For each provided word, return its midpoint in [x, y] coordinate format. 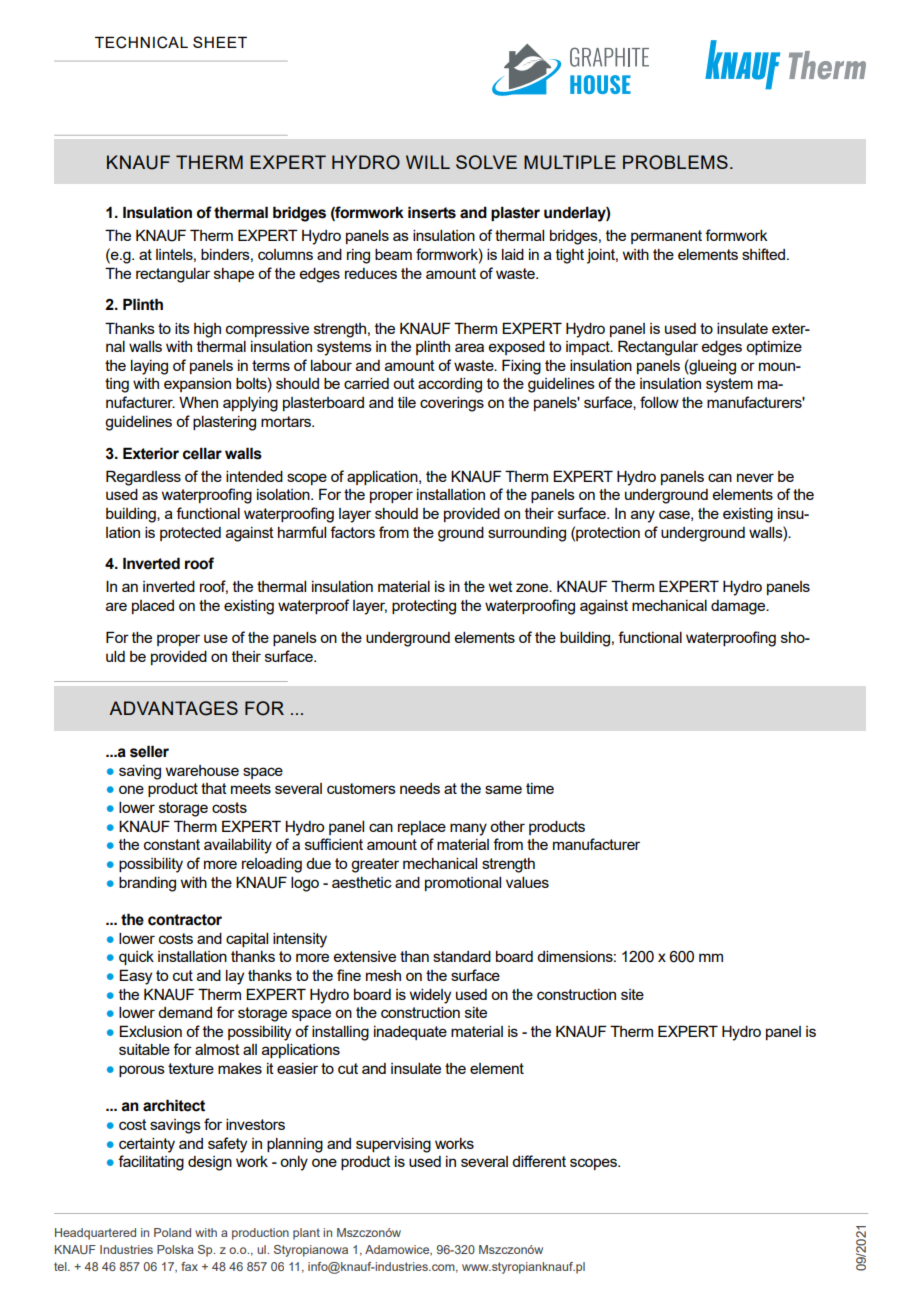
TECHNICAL [141, 42]
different [539, 1161]
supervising [393, 1145]
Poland [172, 1232]
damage [739, 607]
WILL [428, 162]
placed [153, 607]
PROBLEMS [675, 162]
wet [501, 586]
